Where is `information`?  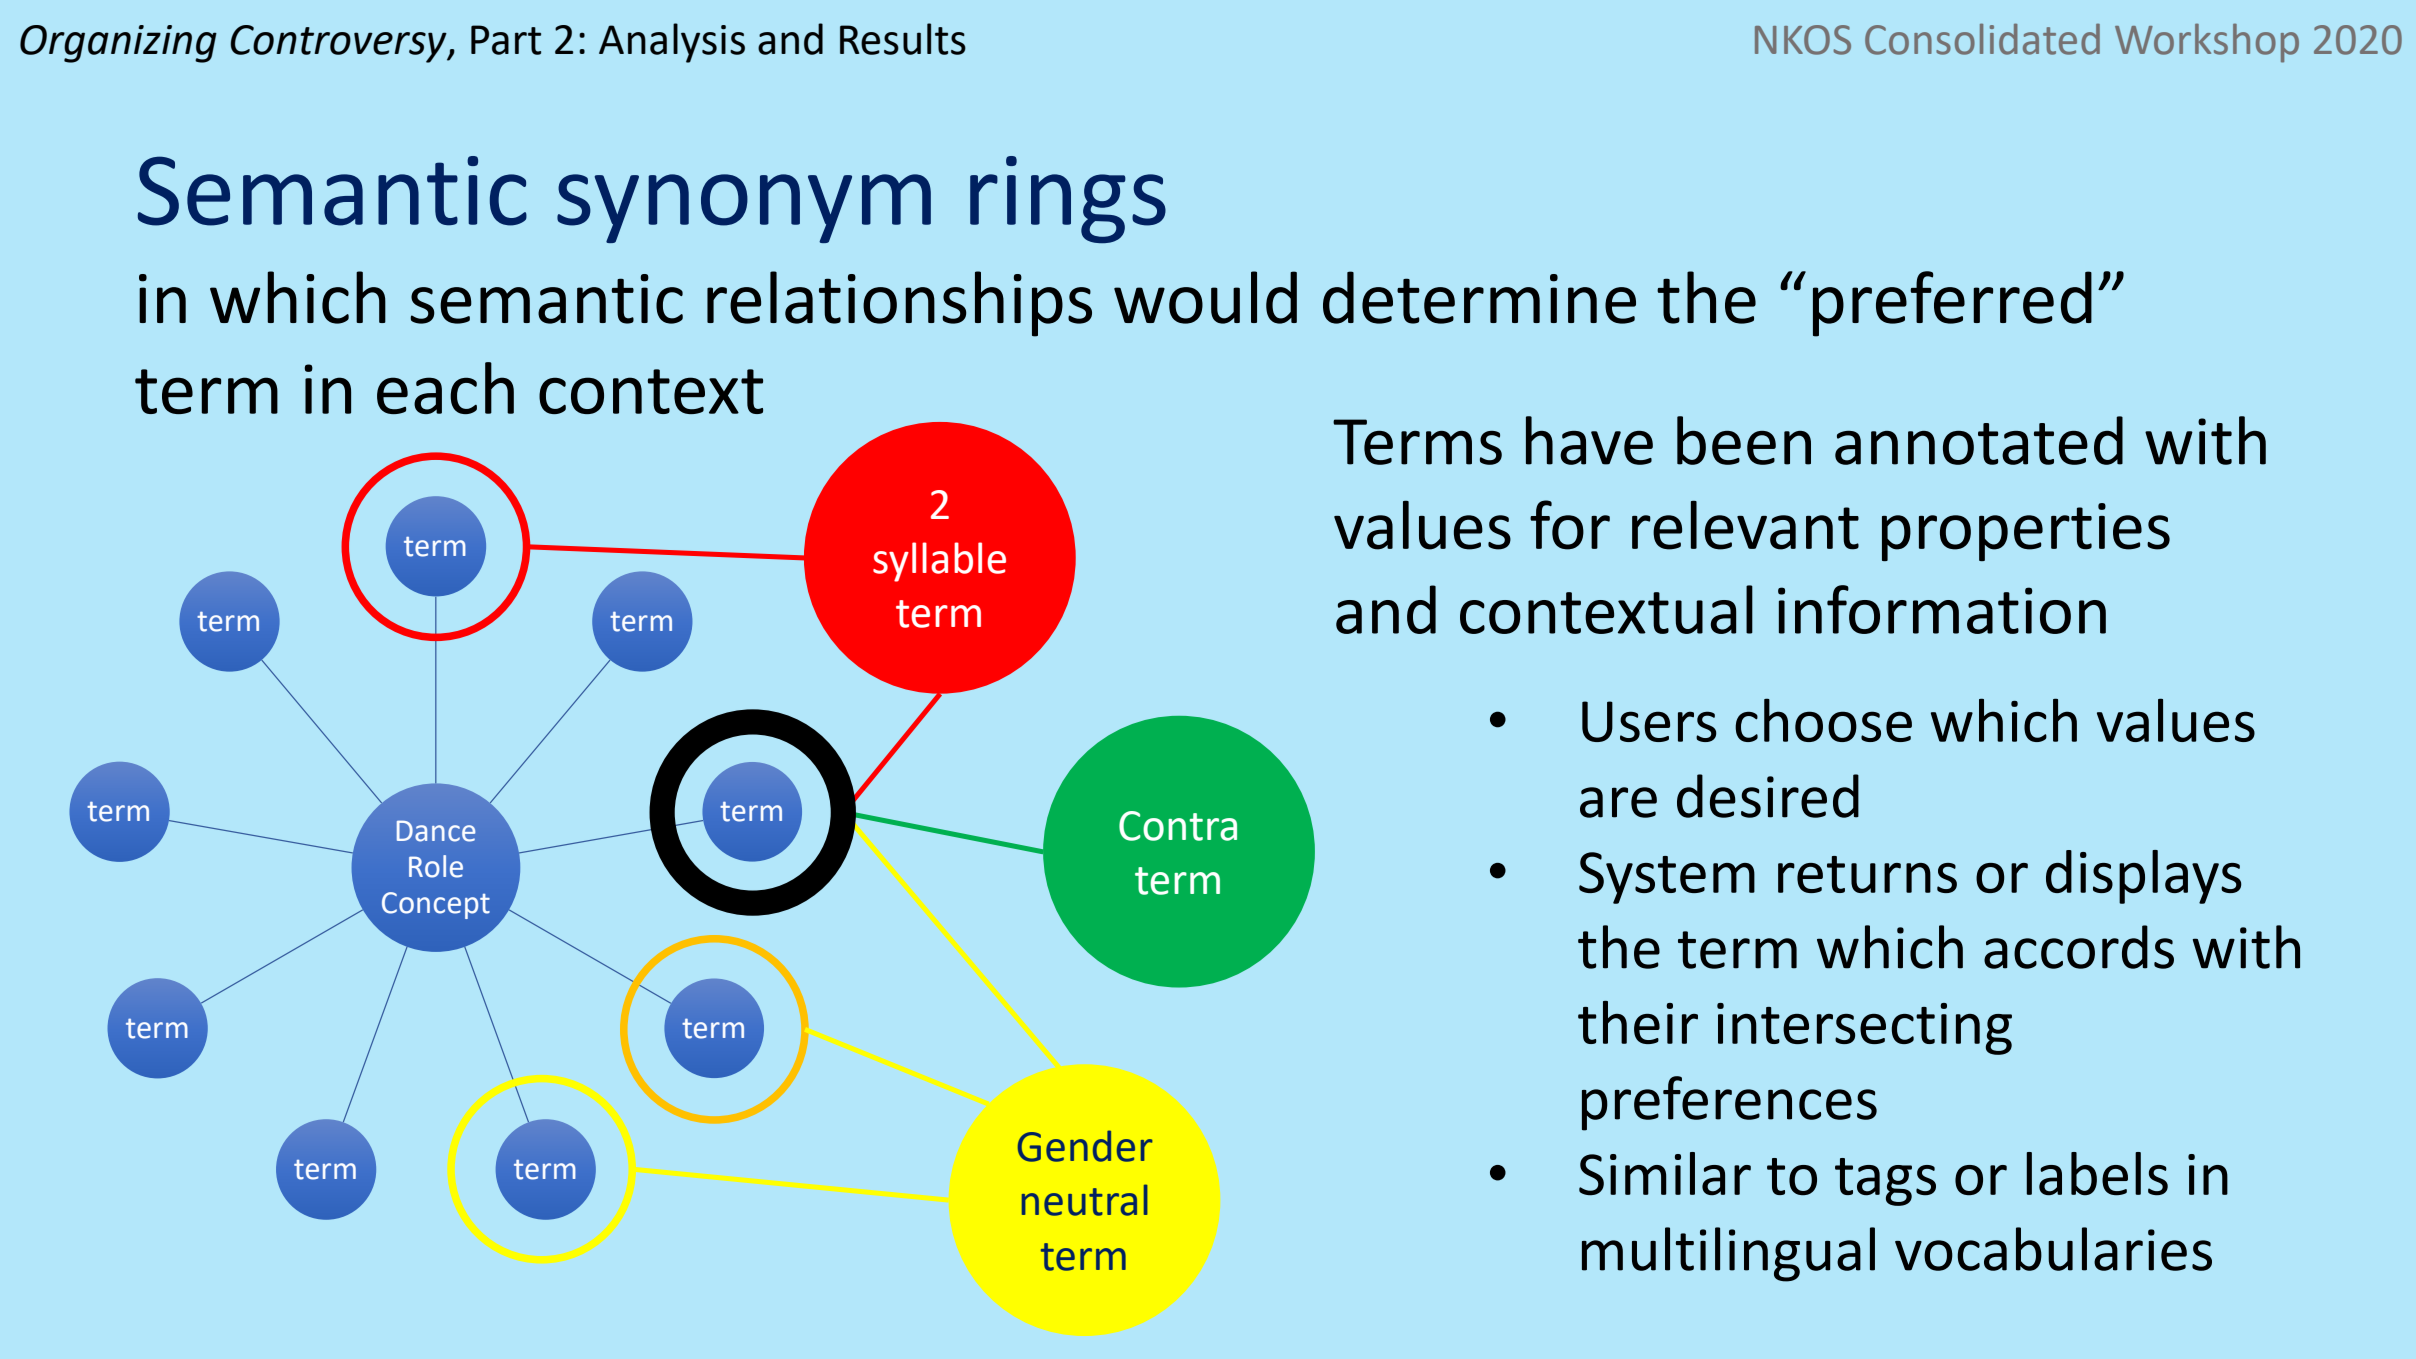 information is located at coordinates (1942, 609).
